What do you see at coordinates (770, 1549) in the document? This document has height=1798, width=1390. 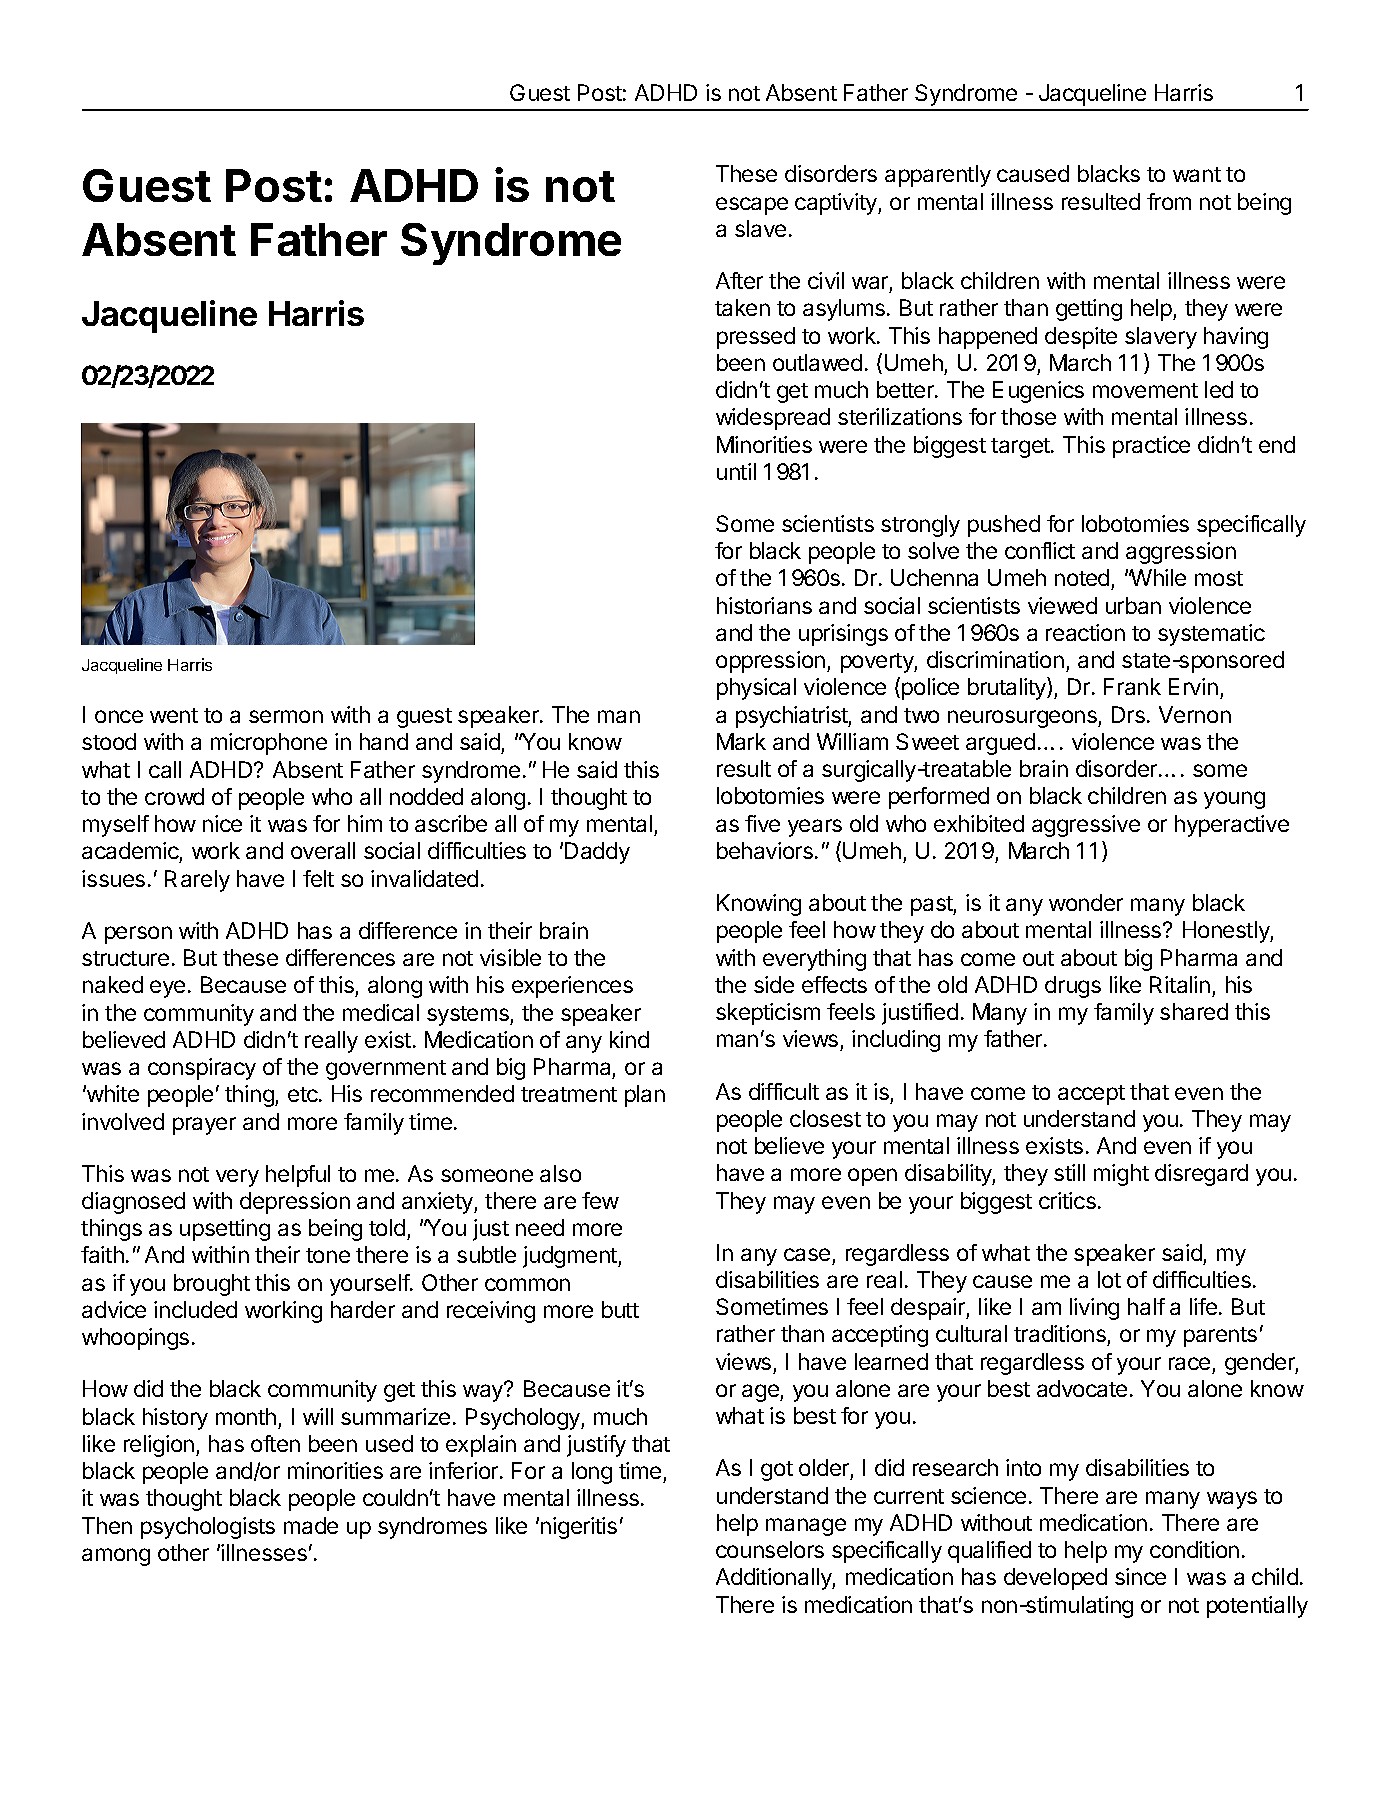 I see `counselors` at bounding box center [770, 1549].
